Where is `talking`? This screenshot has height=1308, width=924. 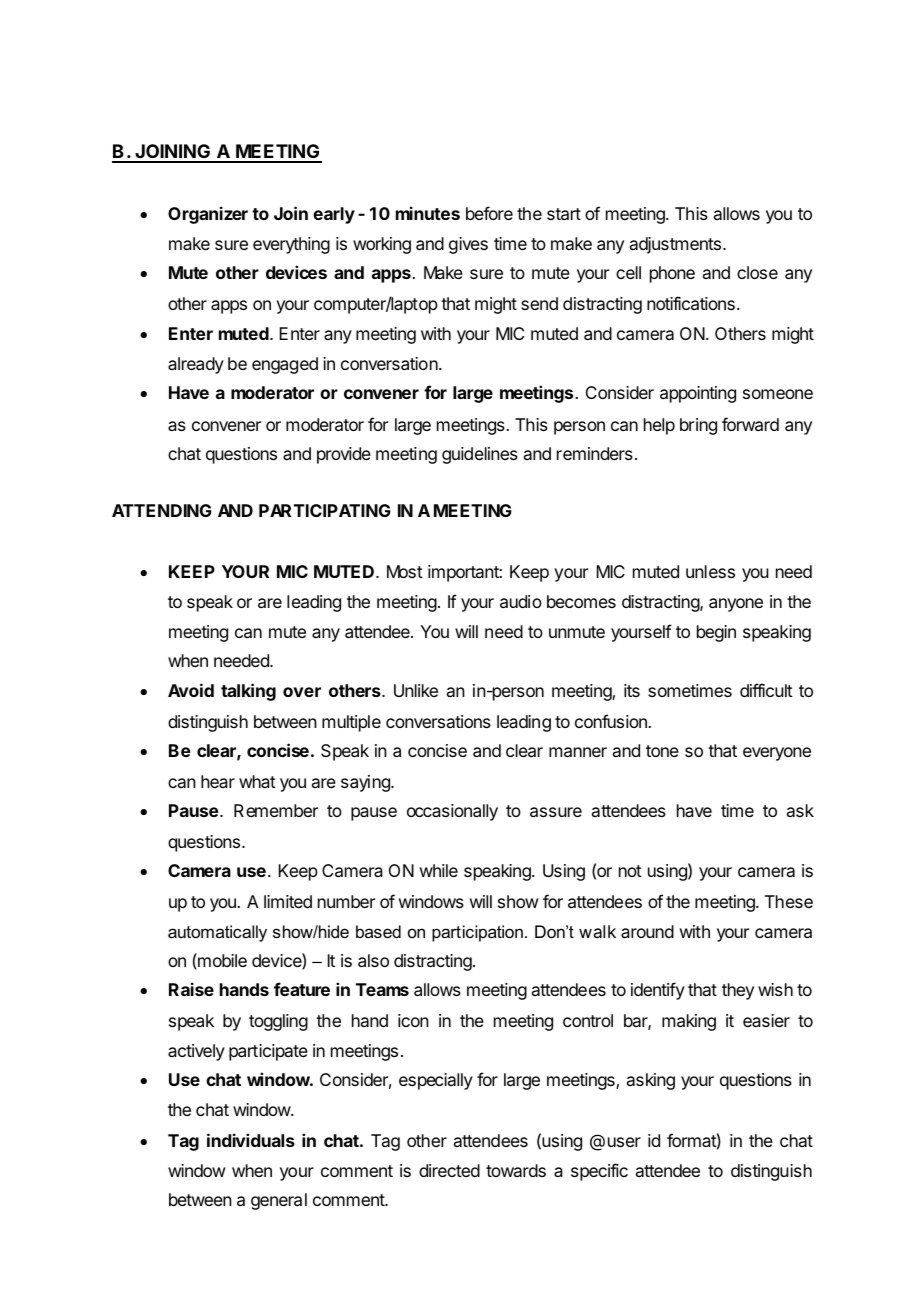 talking is located at coordinates (248, 692).
